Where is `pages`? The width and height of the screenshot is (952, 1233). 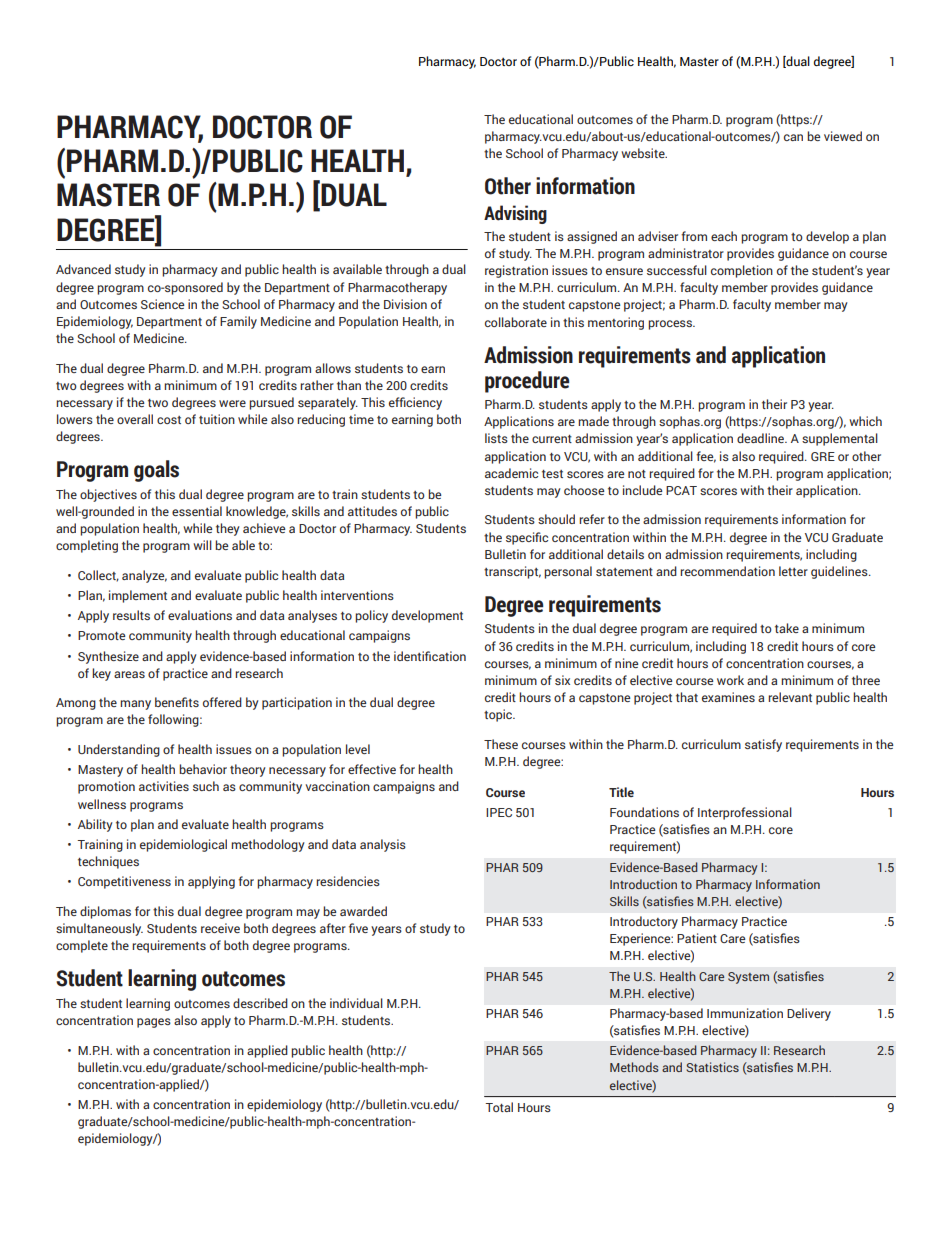
pages is located at coordinates (154, 1023).
